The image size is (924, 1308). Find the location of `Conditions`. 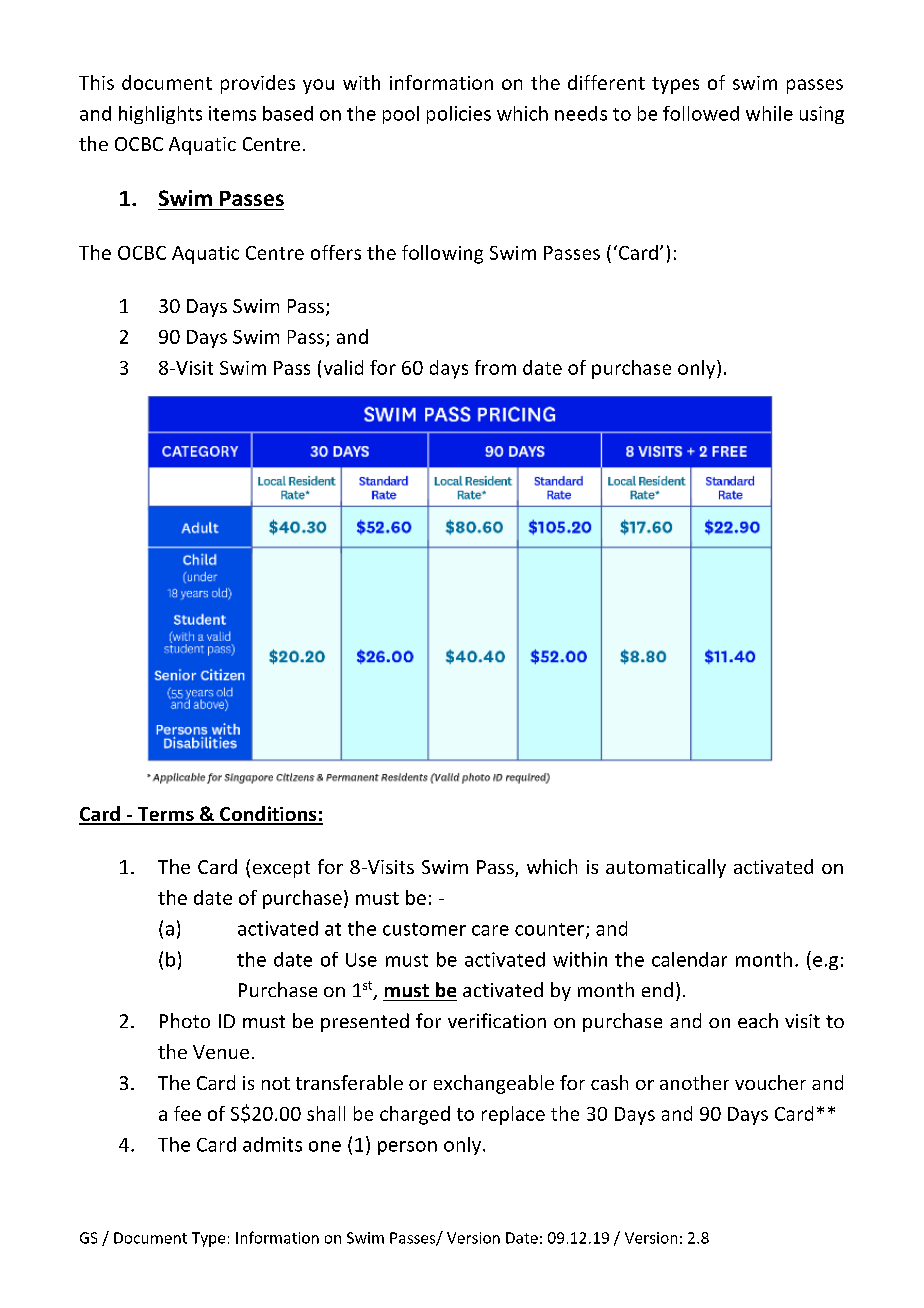

Conditions is located at coordinates (268, 815).
